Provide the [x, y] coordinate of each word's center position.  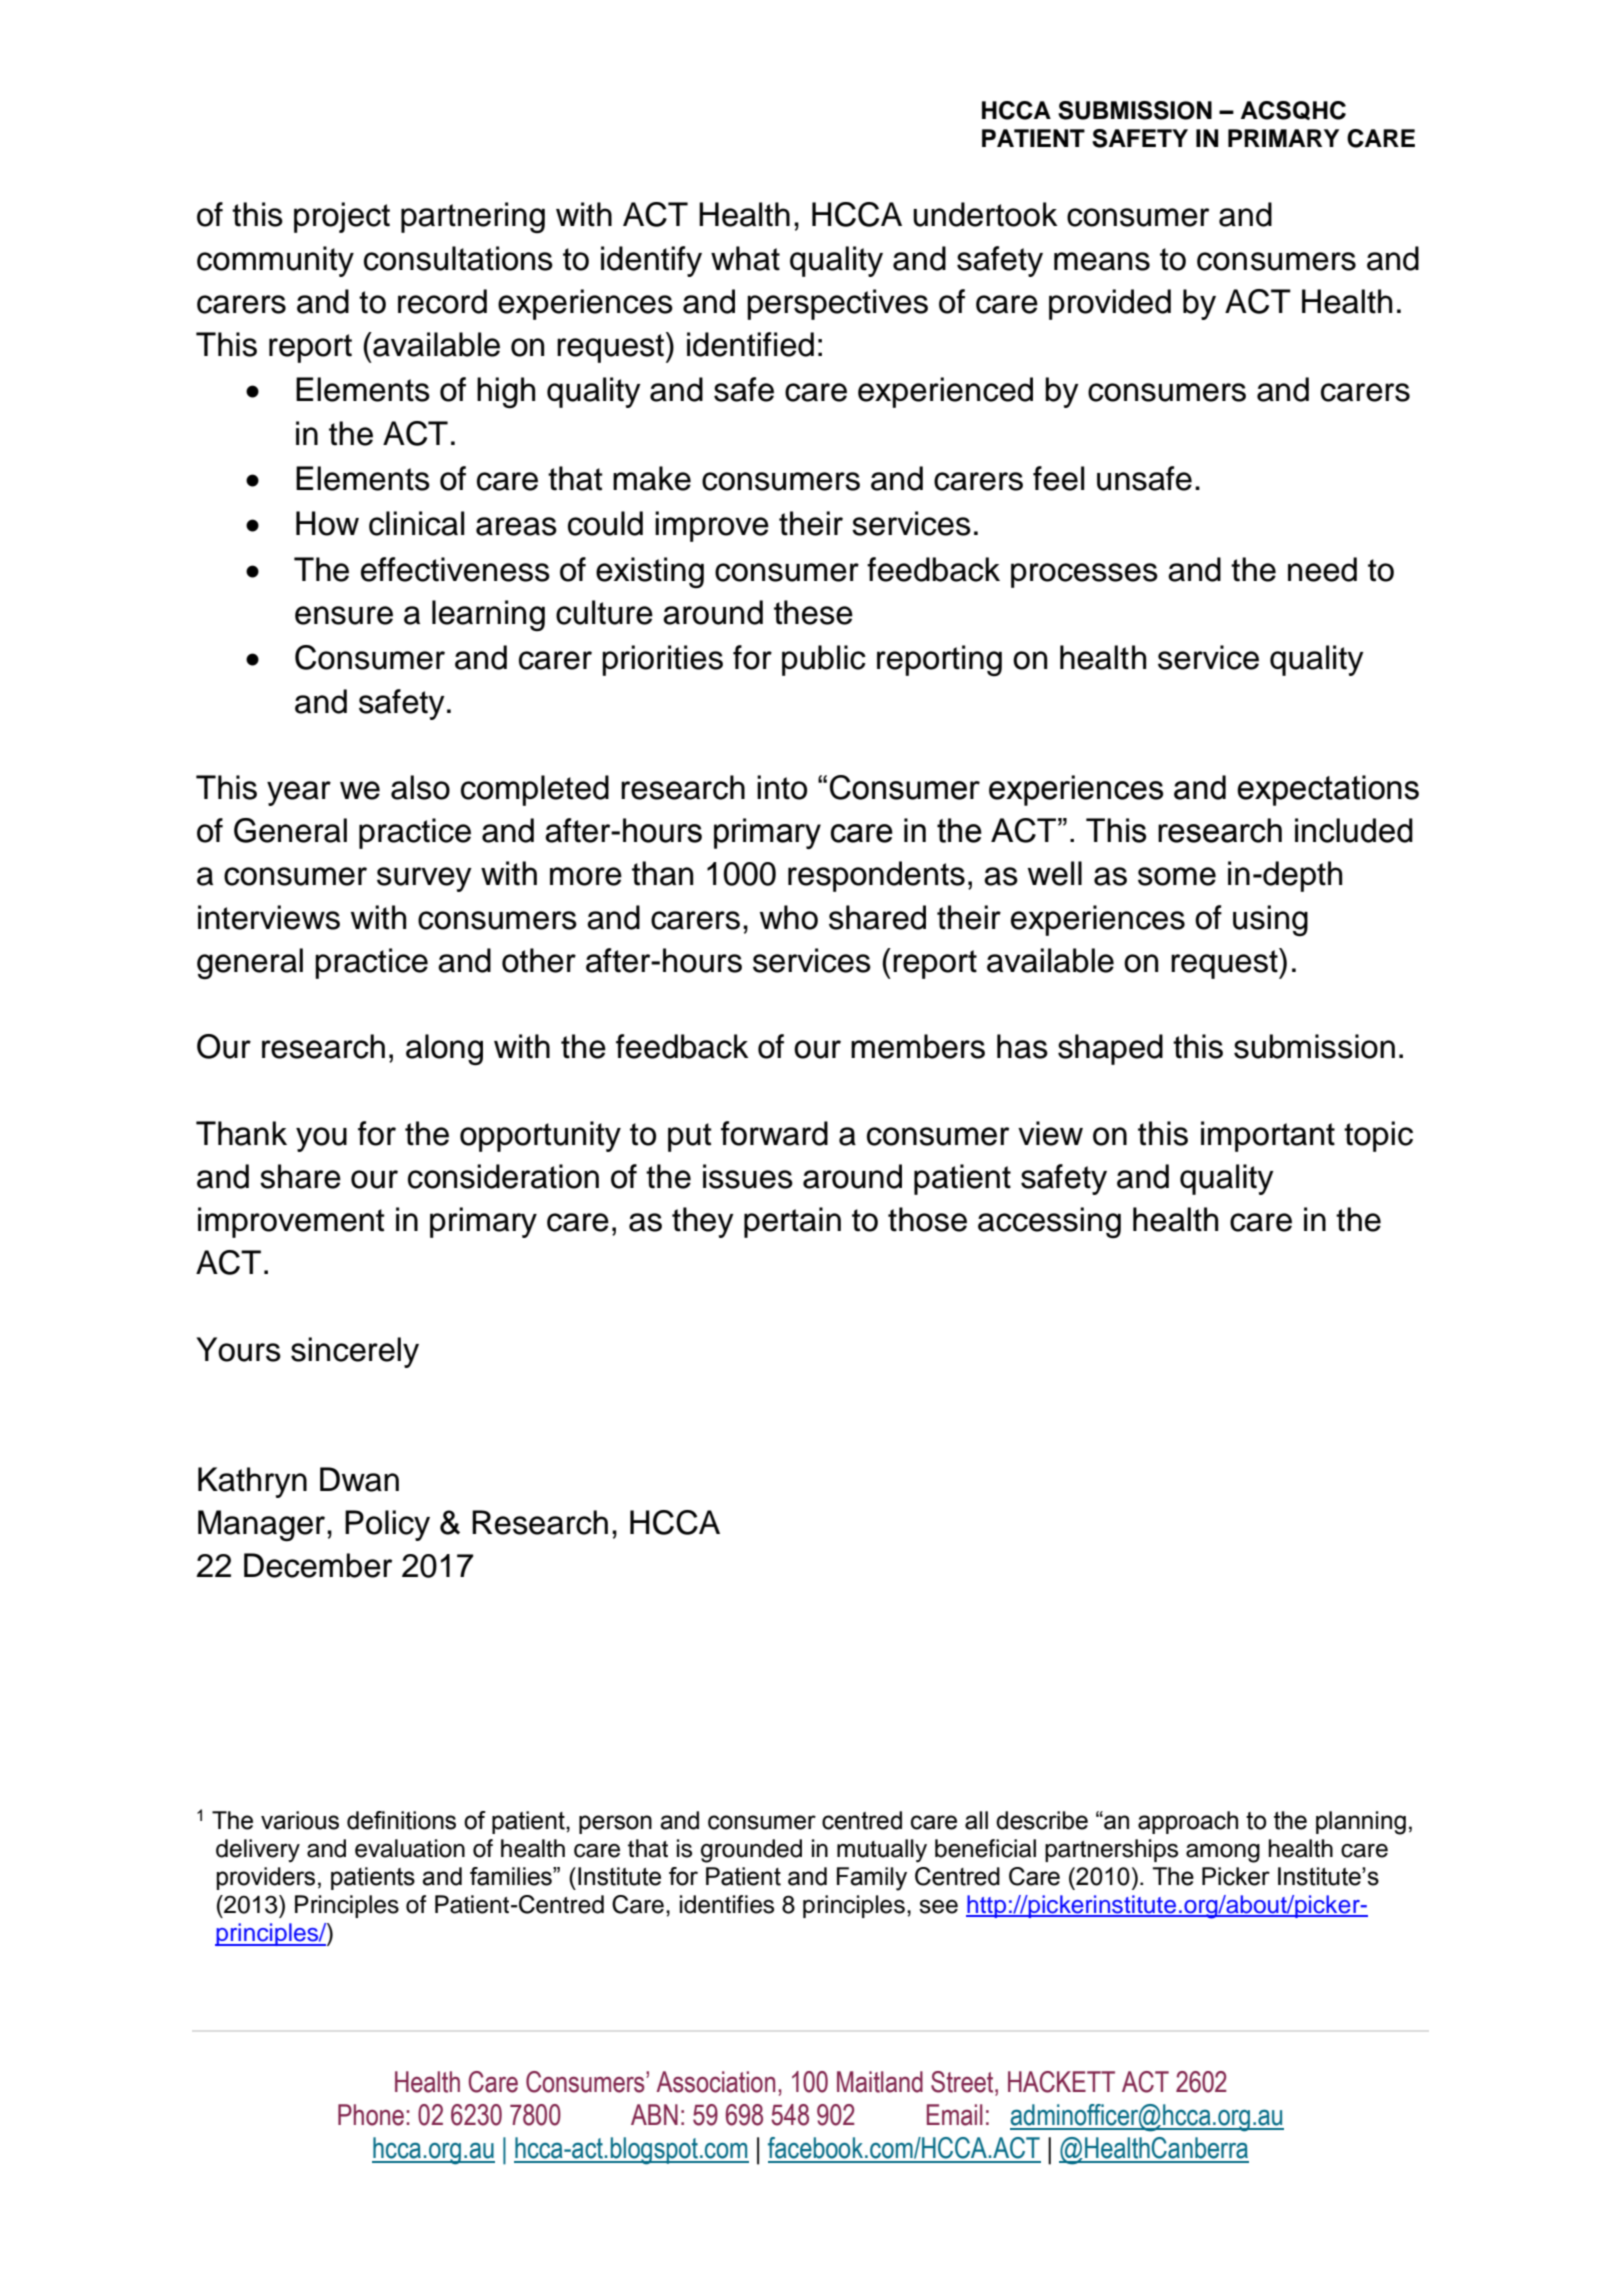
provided [1110, 304]
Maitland [880, 2082]
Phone [371, 2115]
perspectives [837, 304]
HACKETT [1061, 2082]
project [342, 217]
